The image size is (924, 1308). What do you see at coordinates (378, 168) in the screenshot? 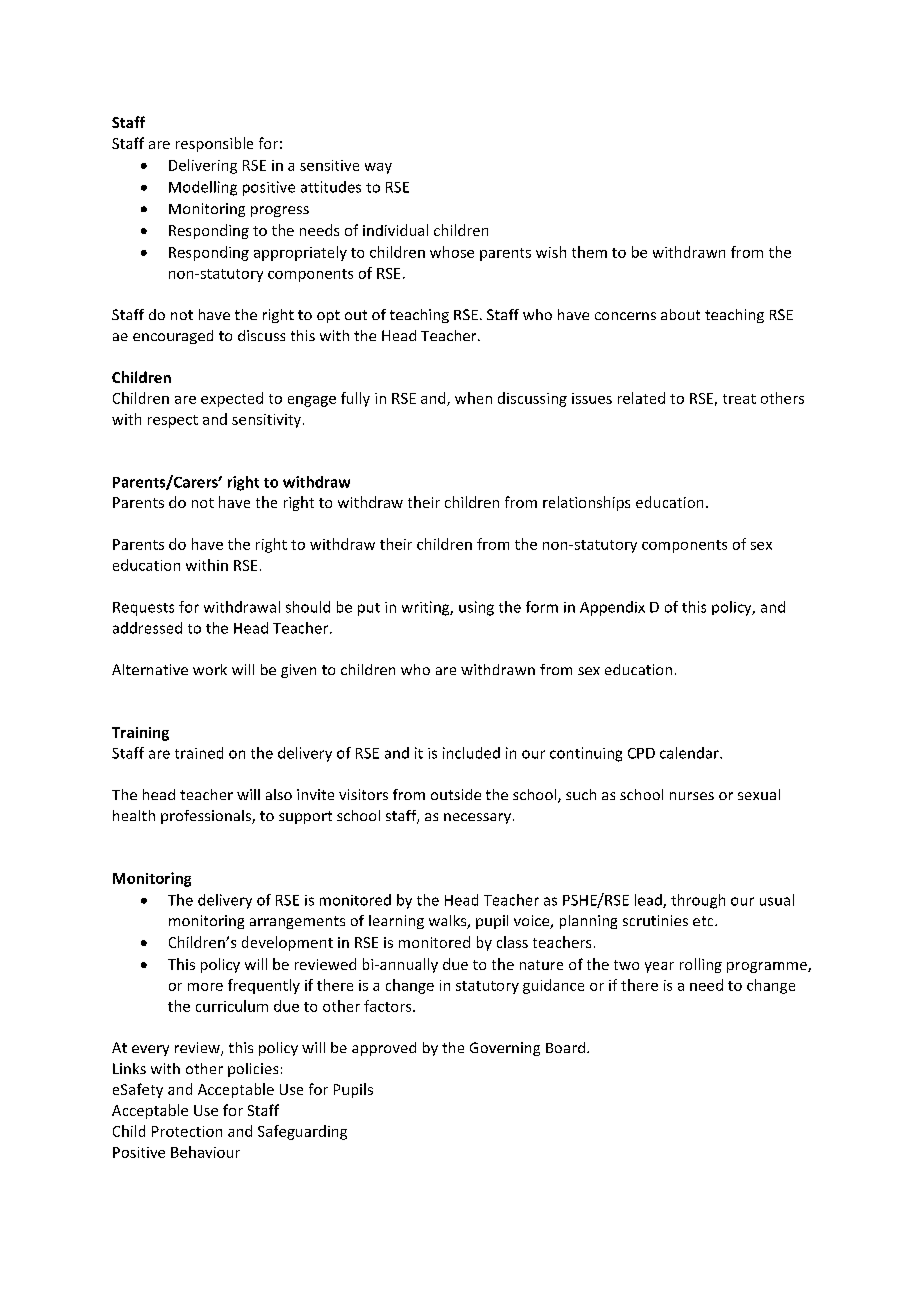
I see `way` at bounding box center [378, 168].
